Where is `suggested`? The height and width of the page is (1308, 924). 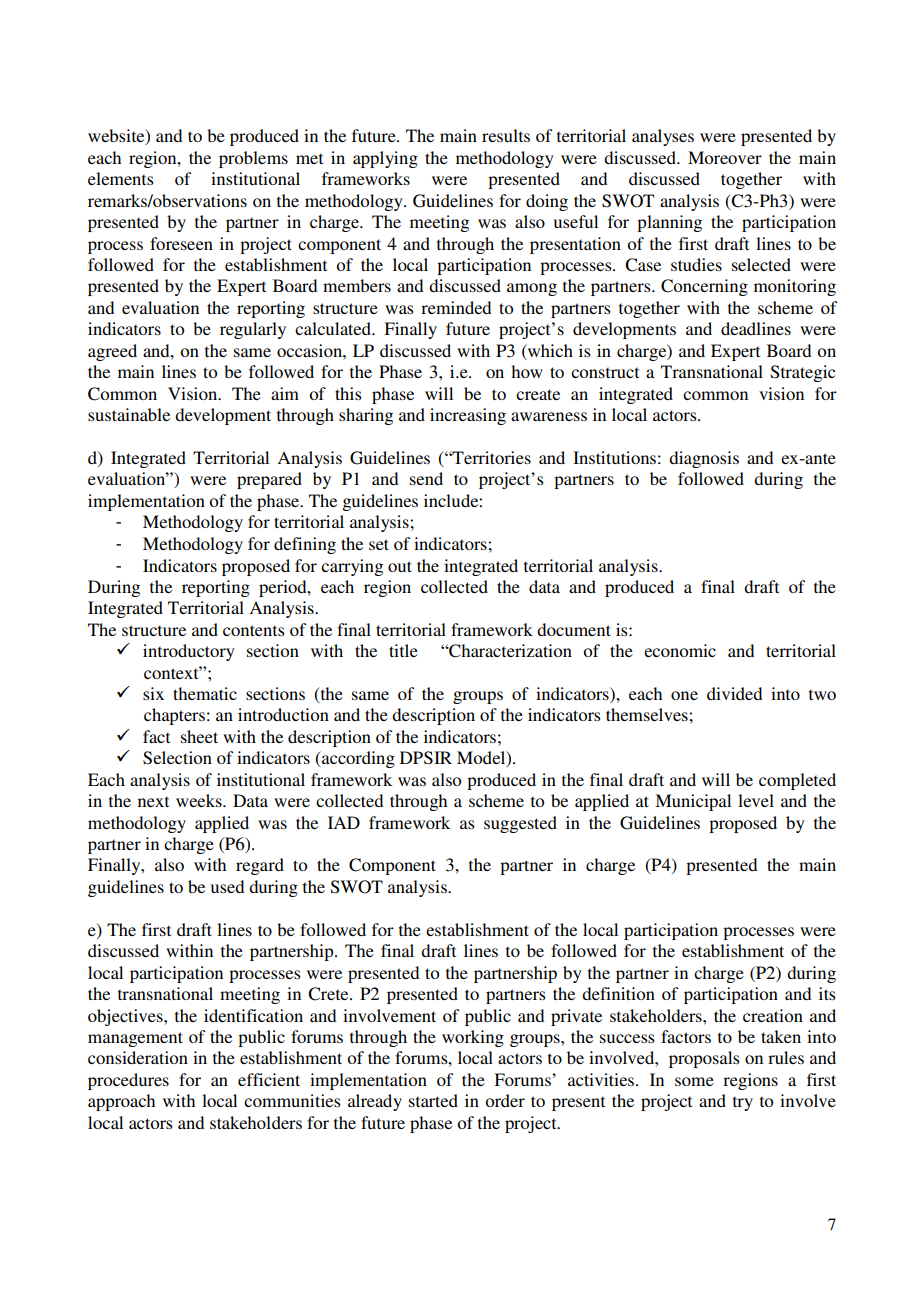
suggested is located at coordinates (520, 824).
